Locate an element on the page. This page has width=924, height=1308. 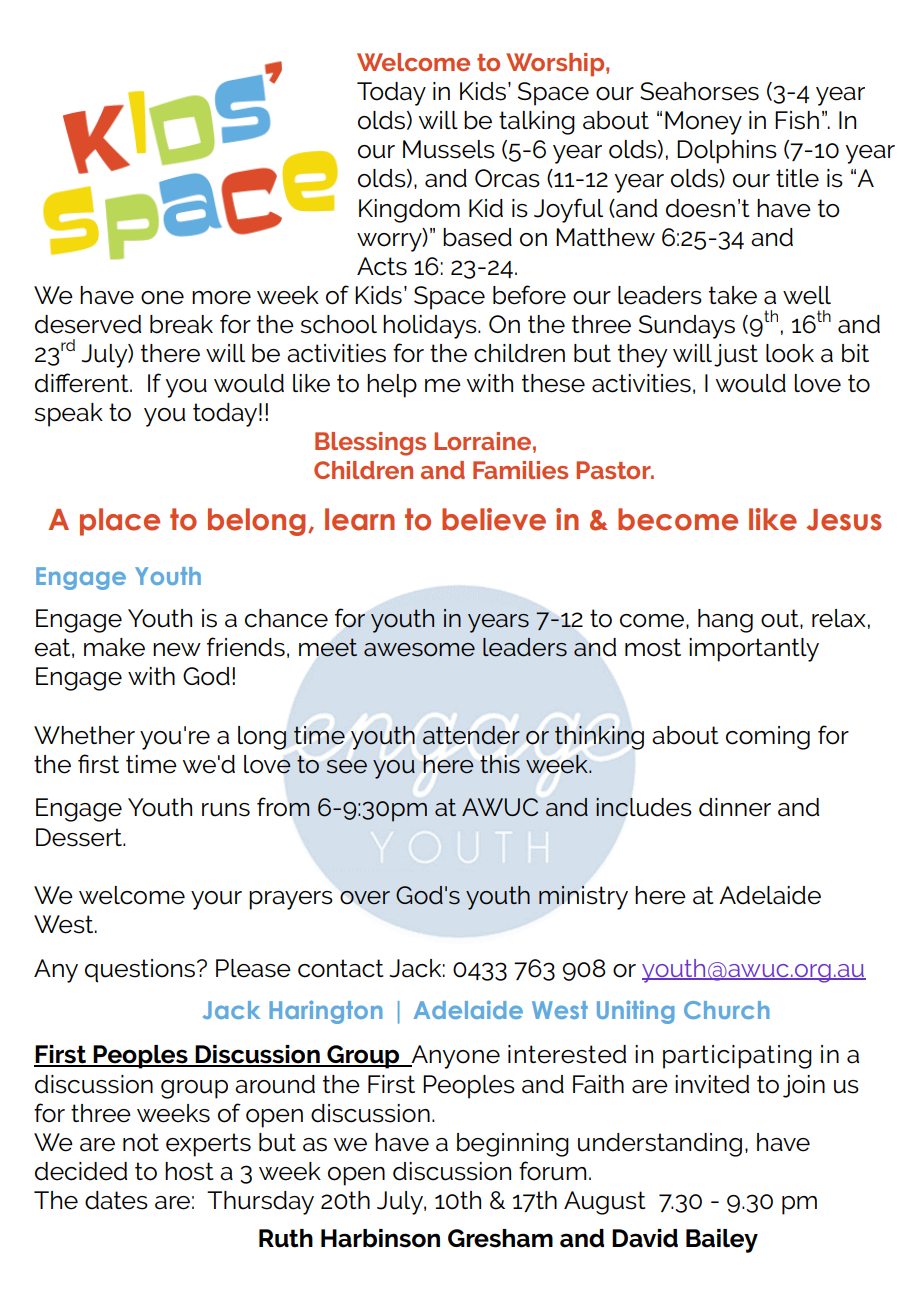
importantly is located at coordinates (754, 650).
